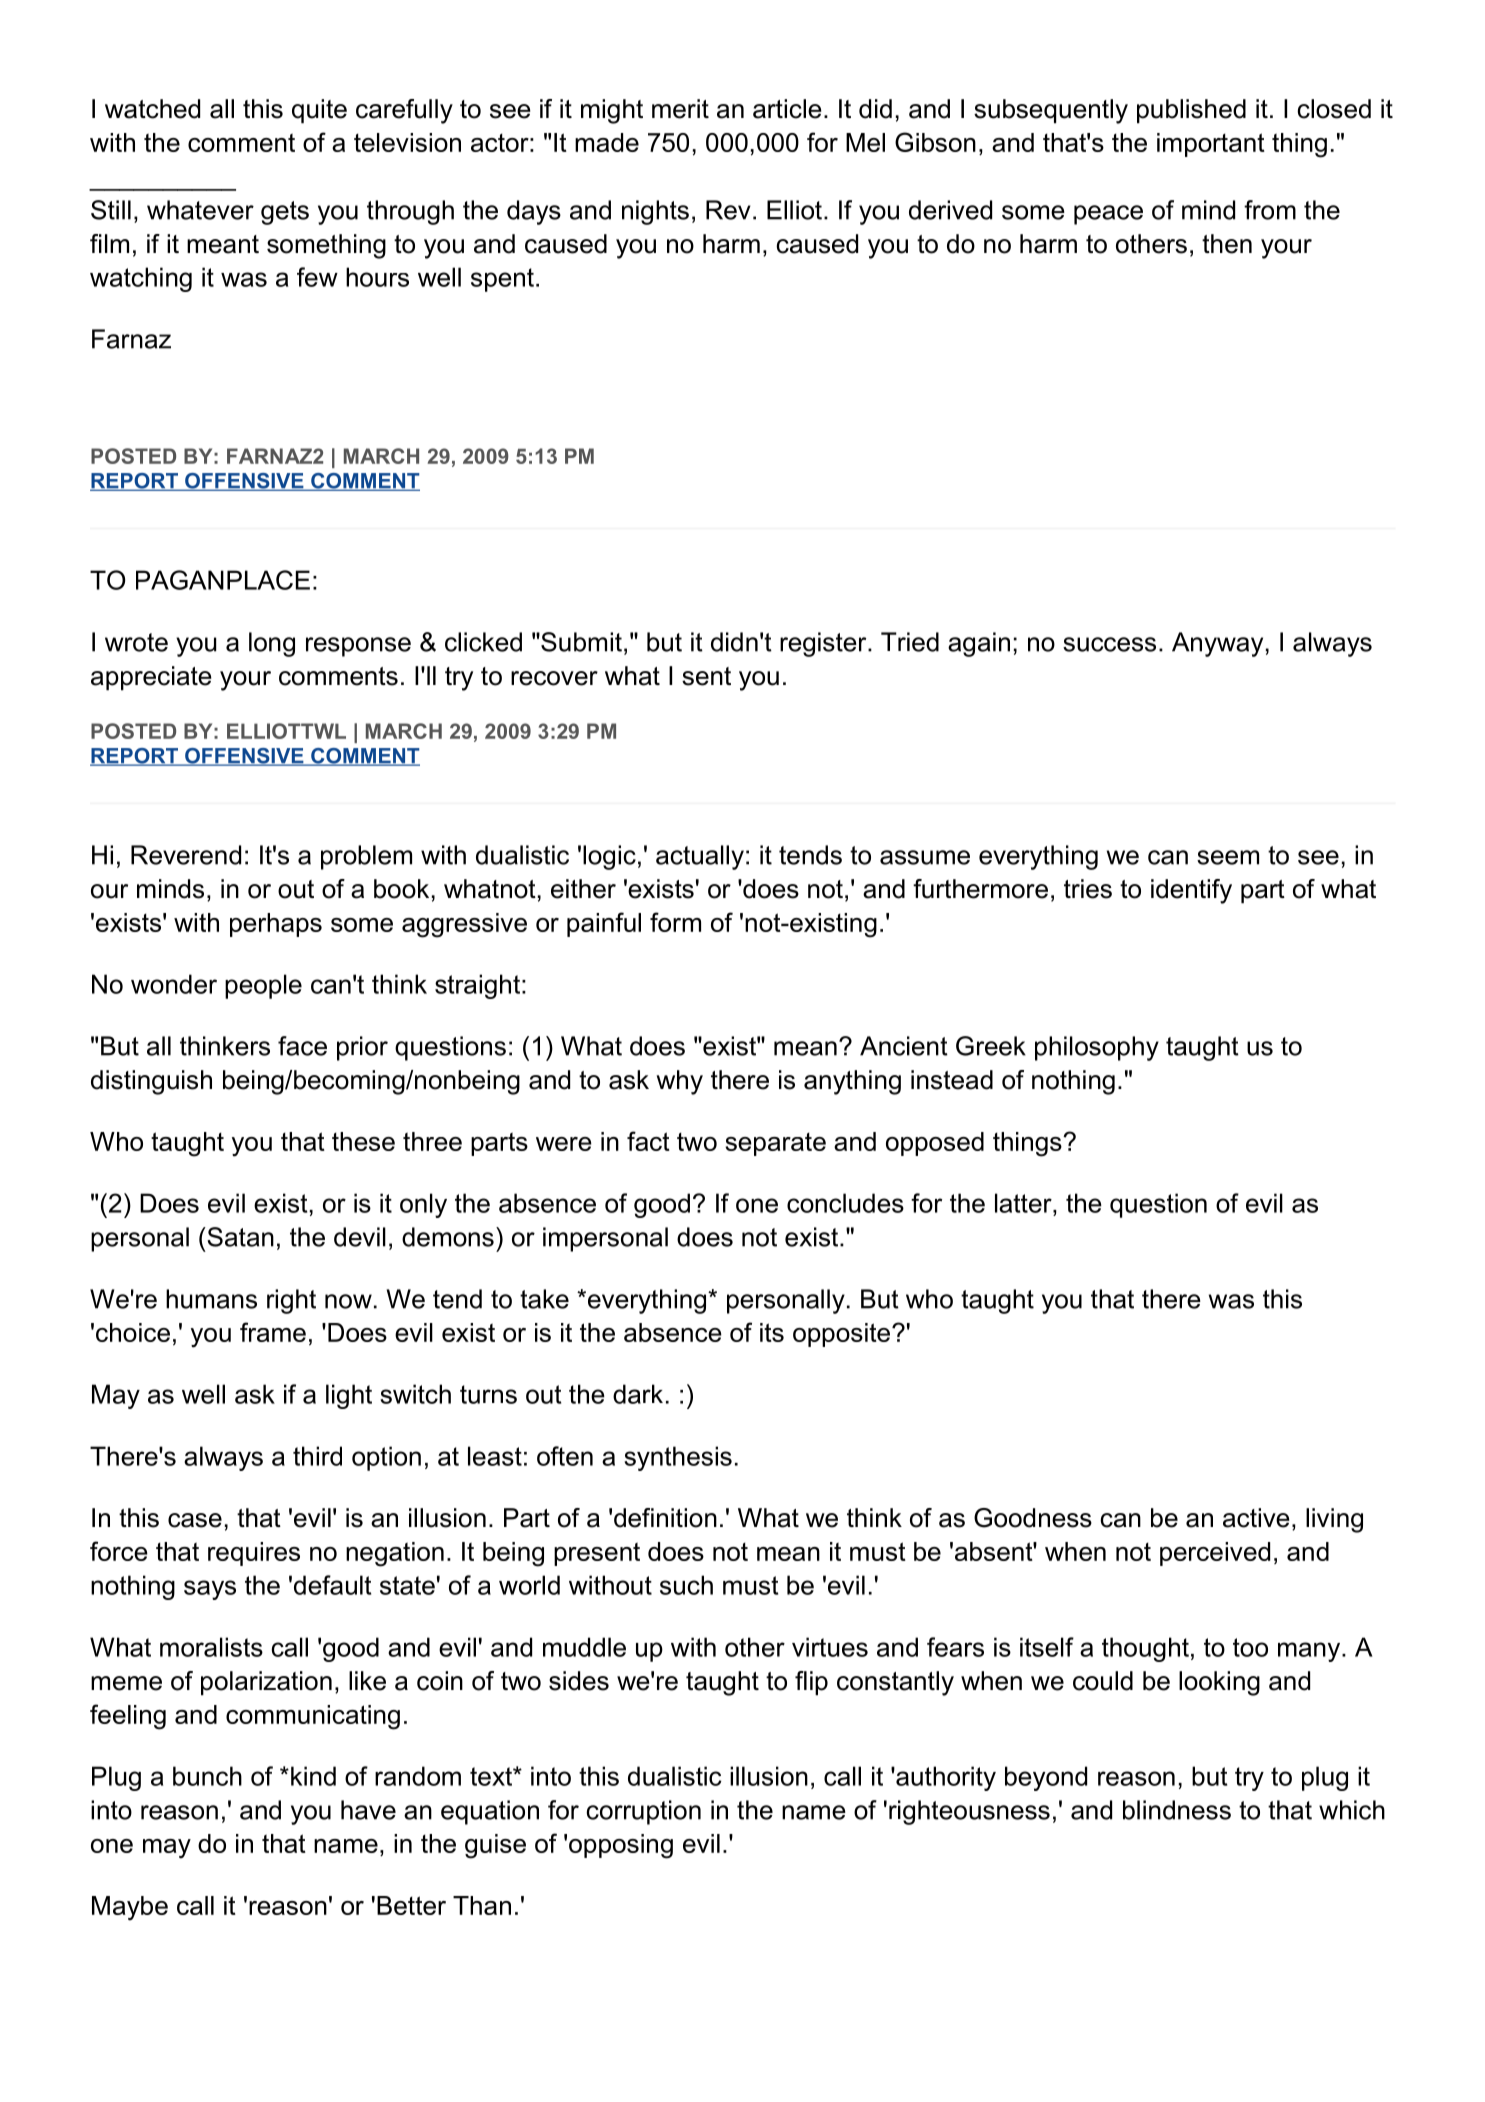  What do you see at coordinates (285, 213) in the screenshot?
I see `gets` at bounding box center [285, 213].
